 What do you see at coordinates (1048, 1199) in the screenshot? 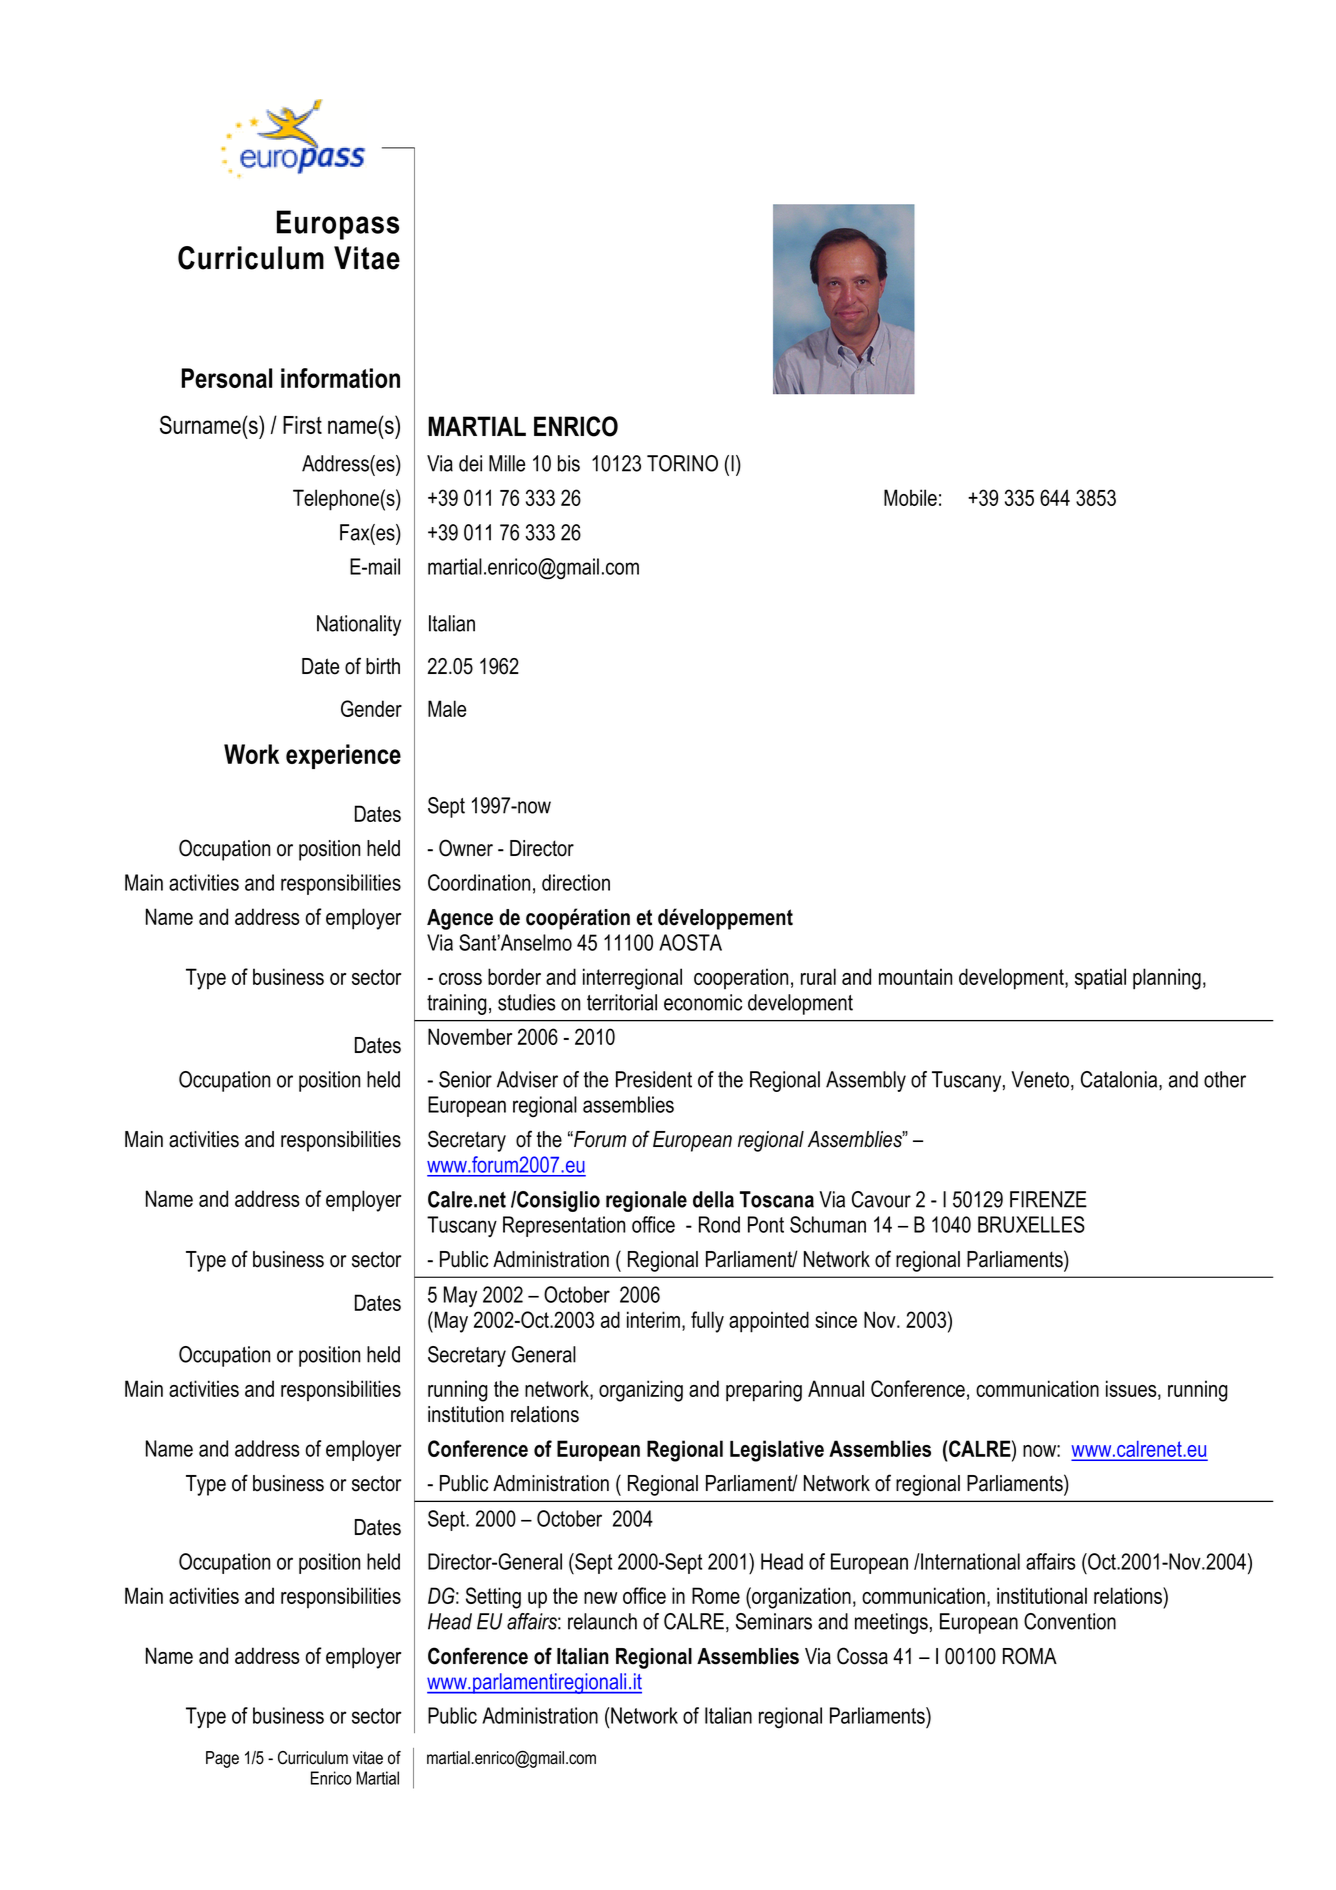
I see `FIRENZE` at bounding box center [1048, 1199].
